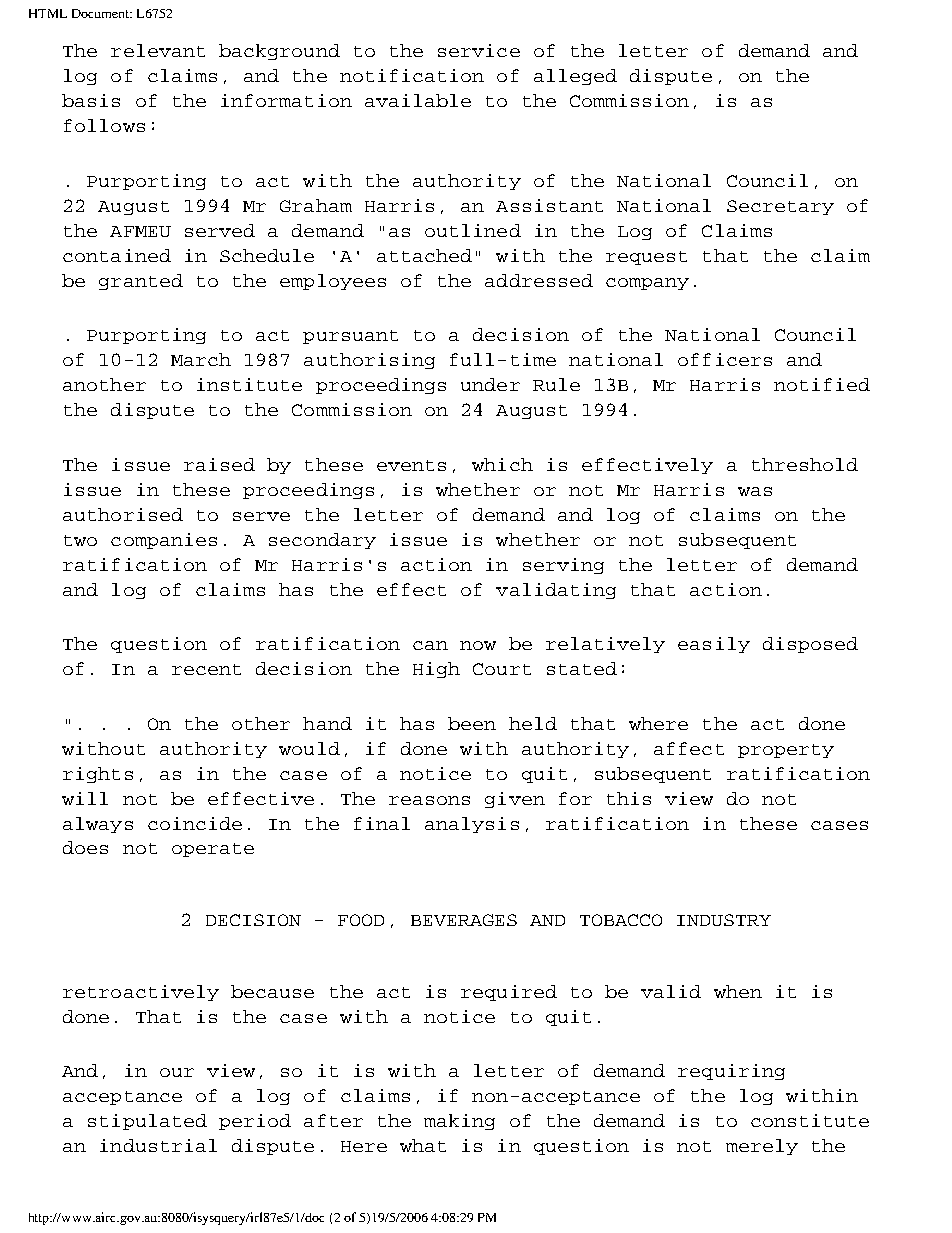 The image size is (952, 1233). What do you see at coordinates (117, 255) in the page?
I see `contained` at bounding box center [117, 255].
